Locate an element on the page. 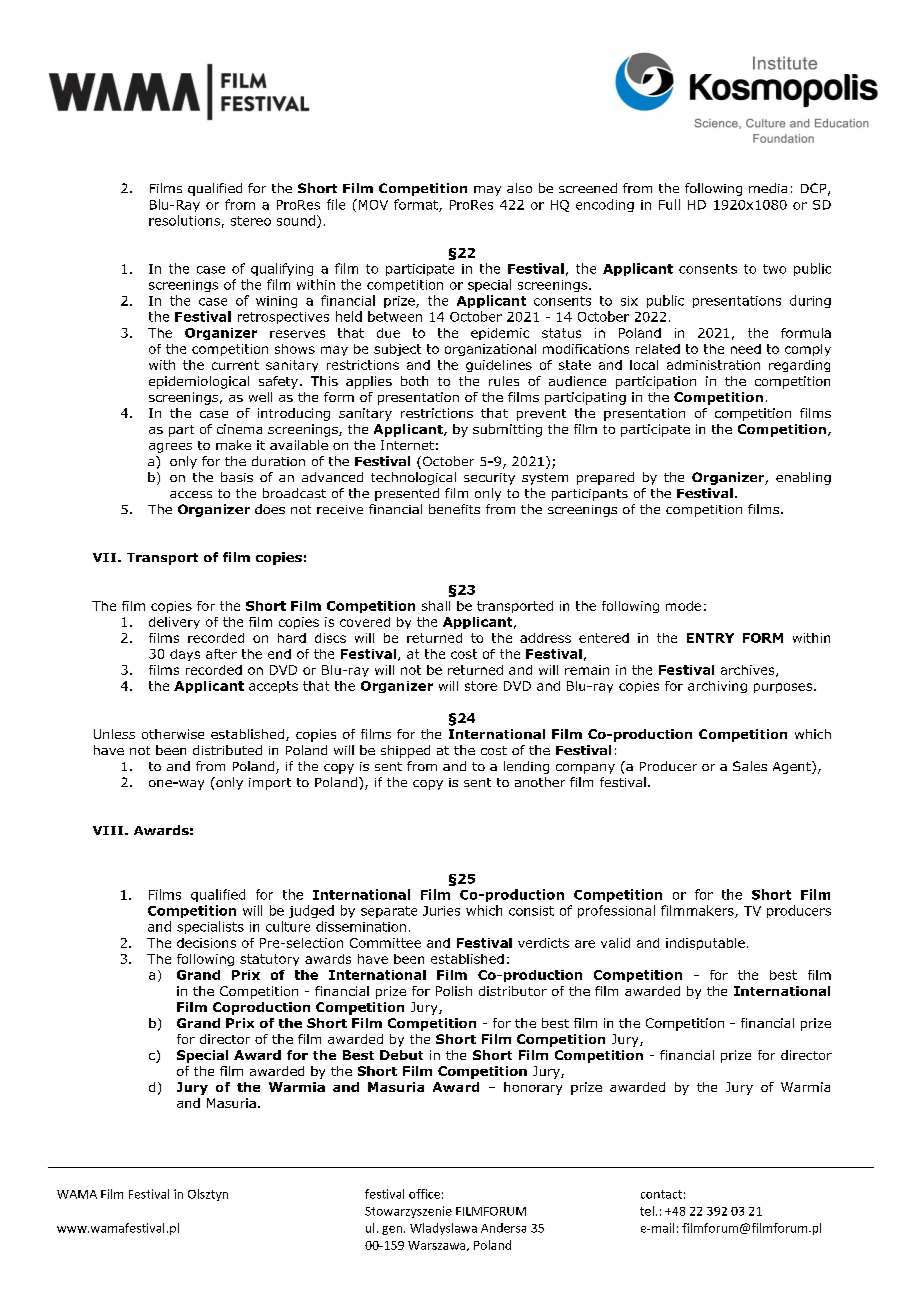 Image resolution: width=924 pixels, height=1308 pixels. media is located at coordinates (768, 188).
